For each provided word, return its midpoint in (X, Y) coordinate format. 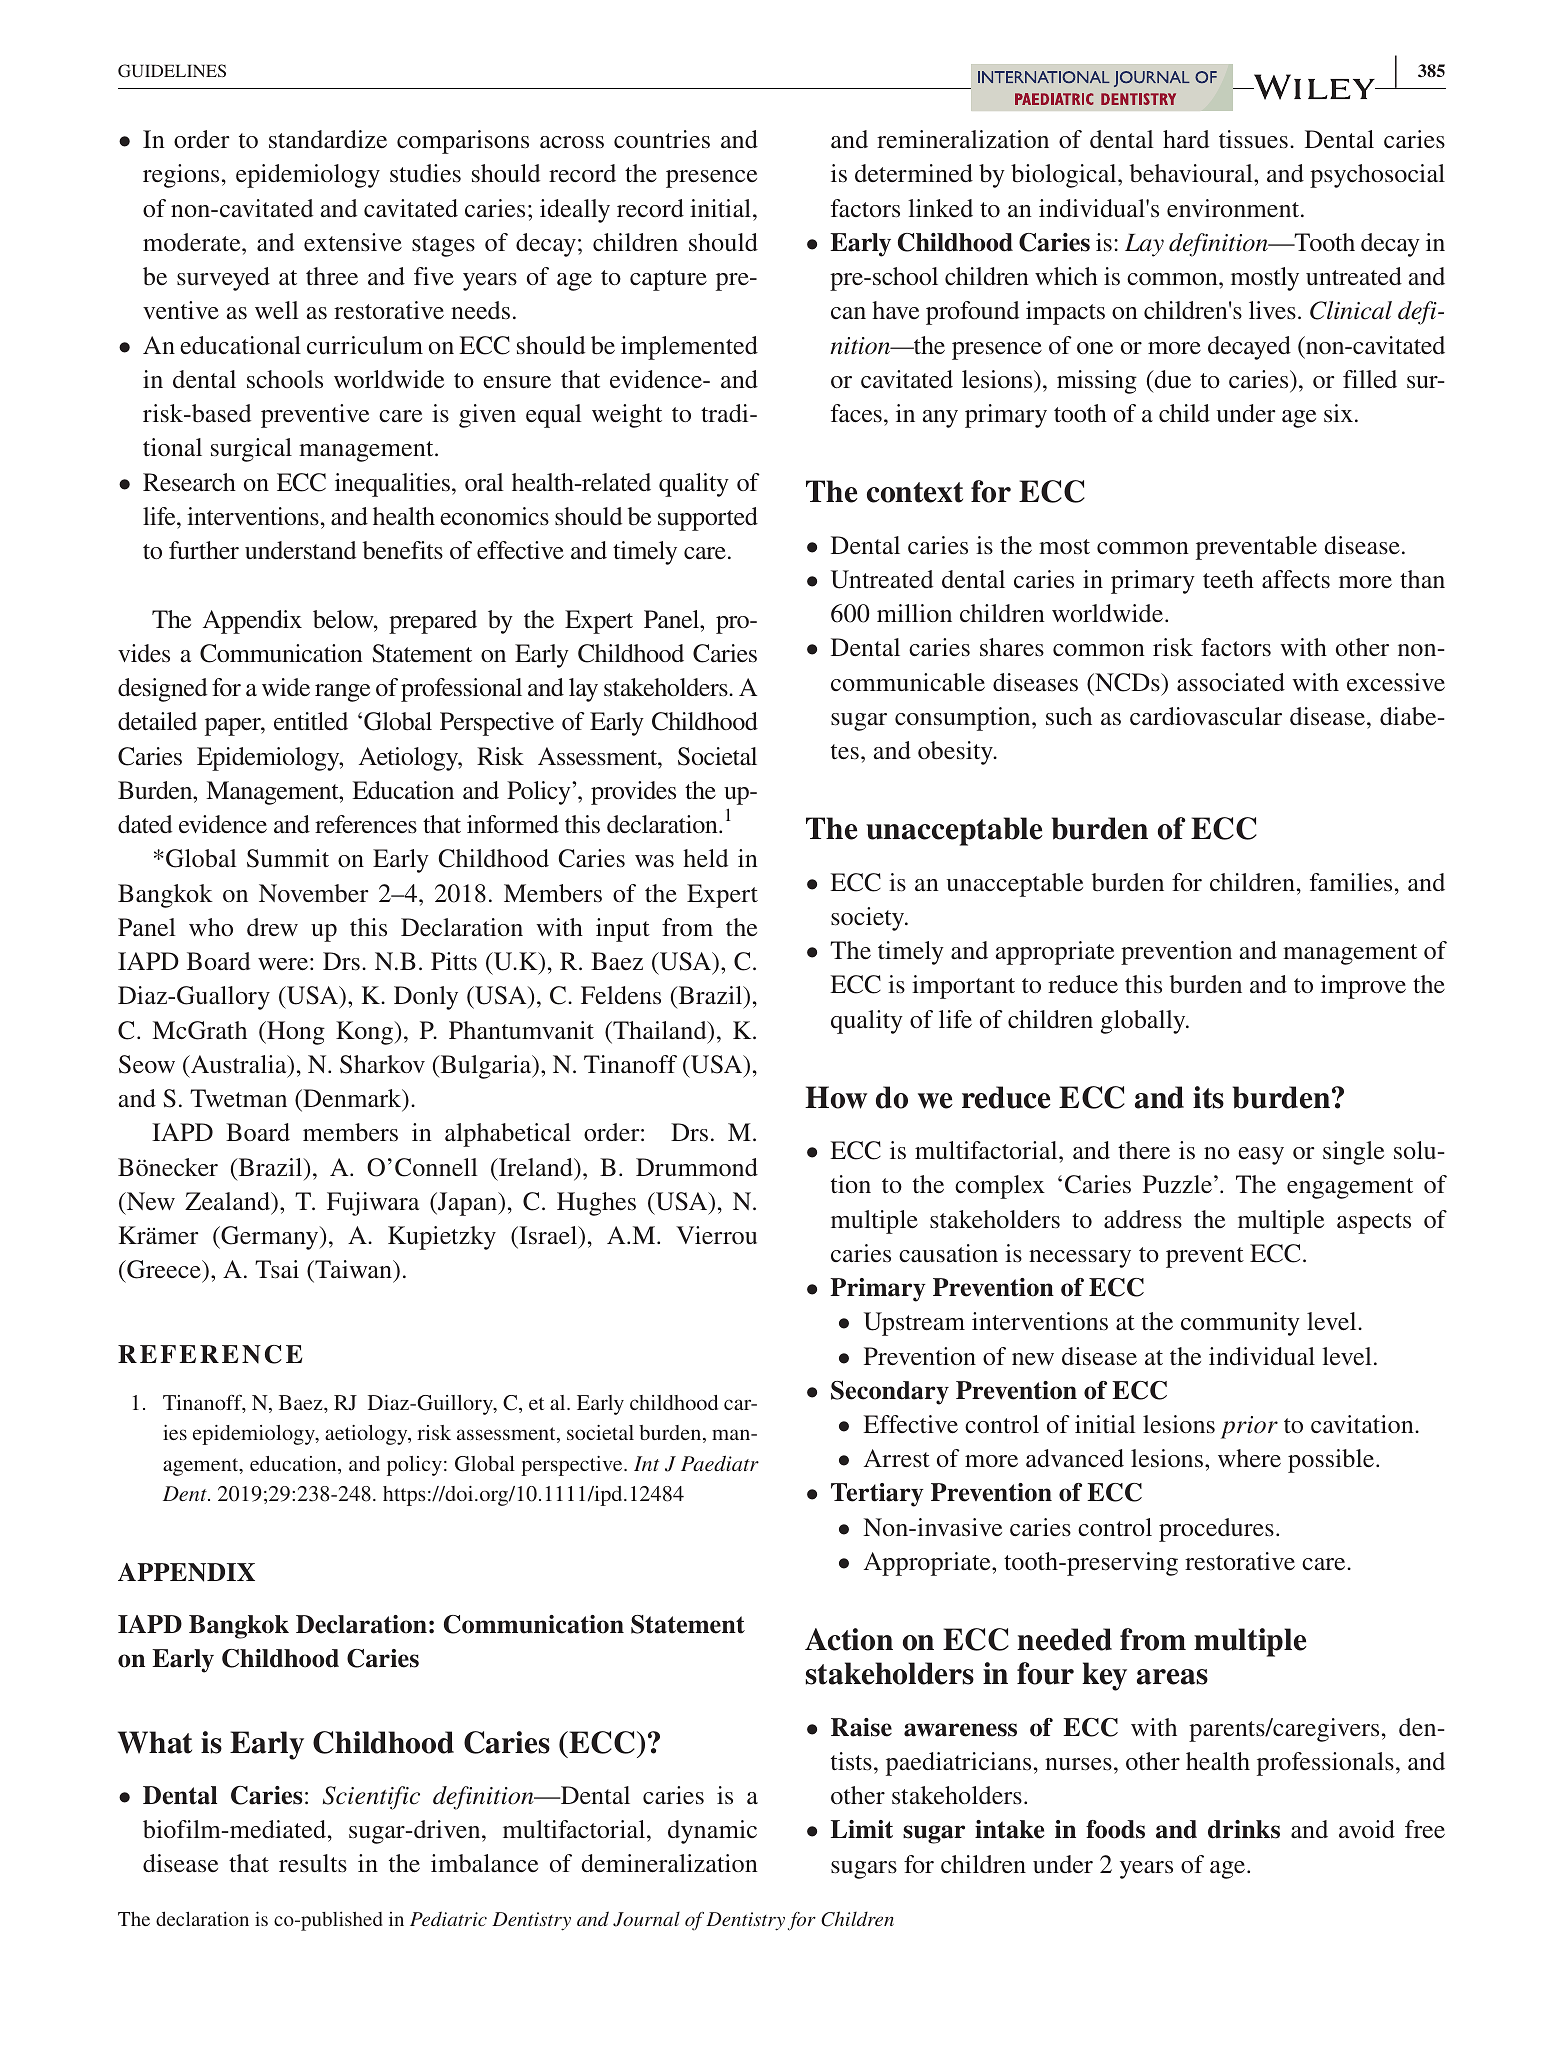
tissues (1253, 139)
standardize (328, 139)
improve (1363, 987)
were (283, 964)
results (313, 1863)
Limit (862, 1829)
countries (662, 139)
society (869, 919)
